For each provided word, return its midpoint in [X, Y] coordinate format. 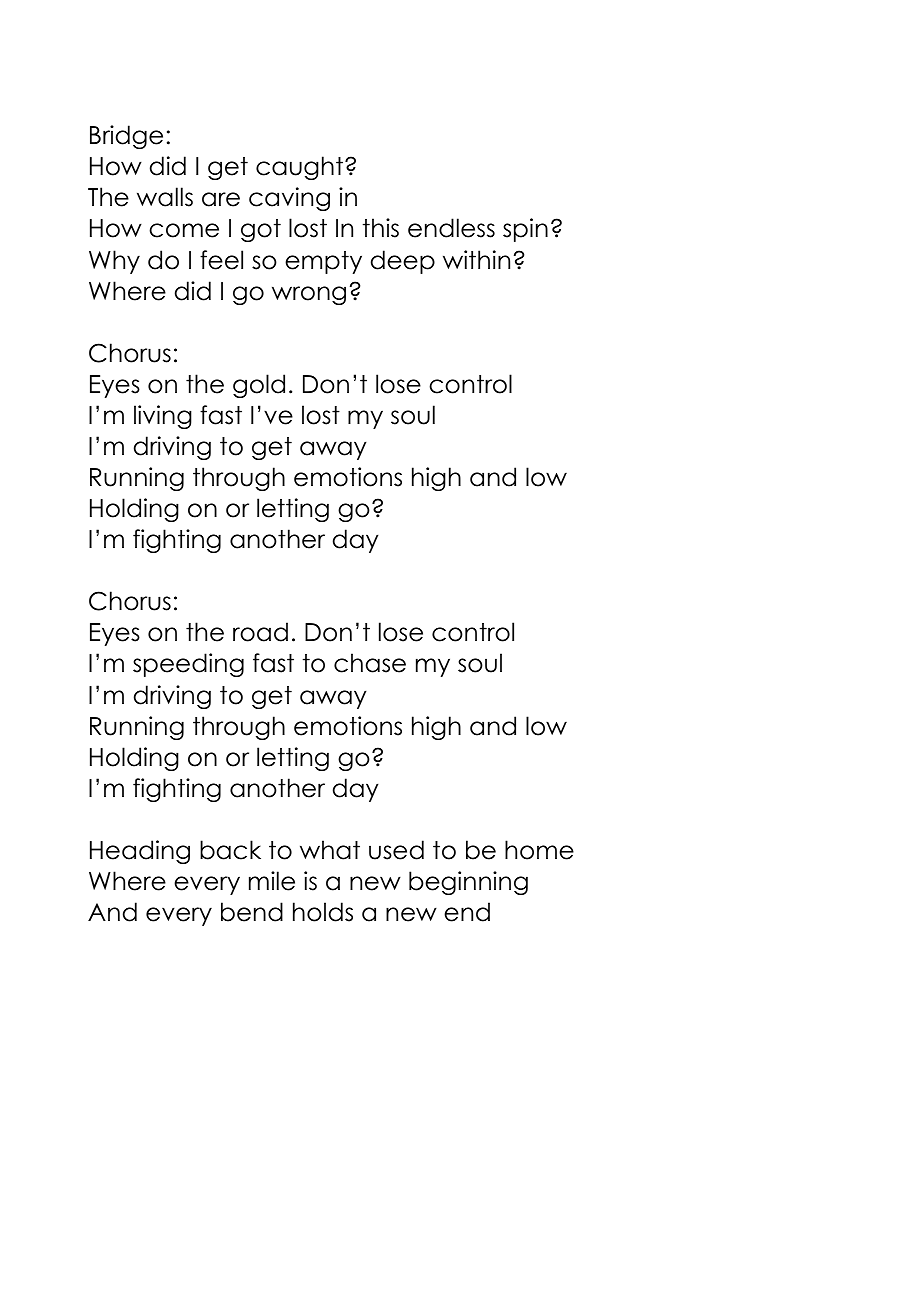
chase [370, 663]
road [260, 632]
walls [165, 197]
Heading [140, 852]
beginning [468, 883]
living [163, 417]
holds [323, 912]
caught [299, 168]
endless [451, 228]
